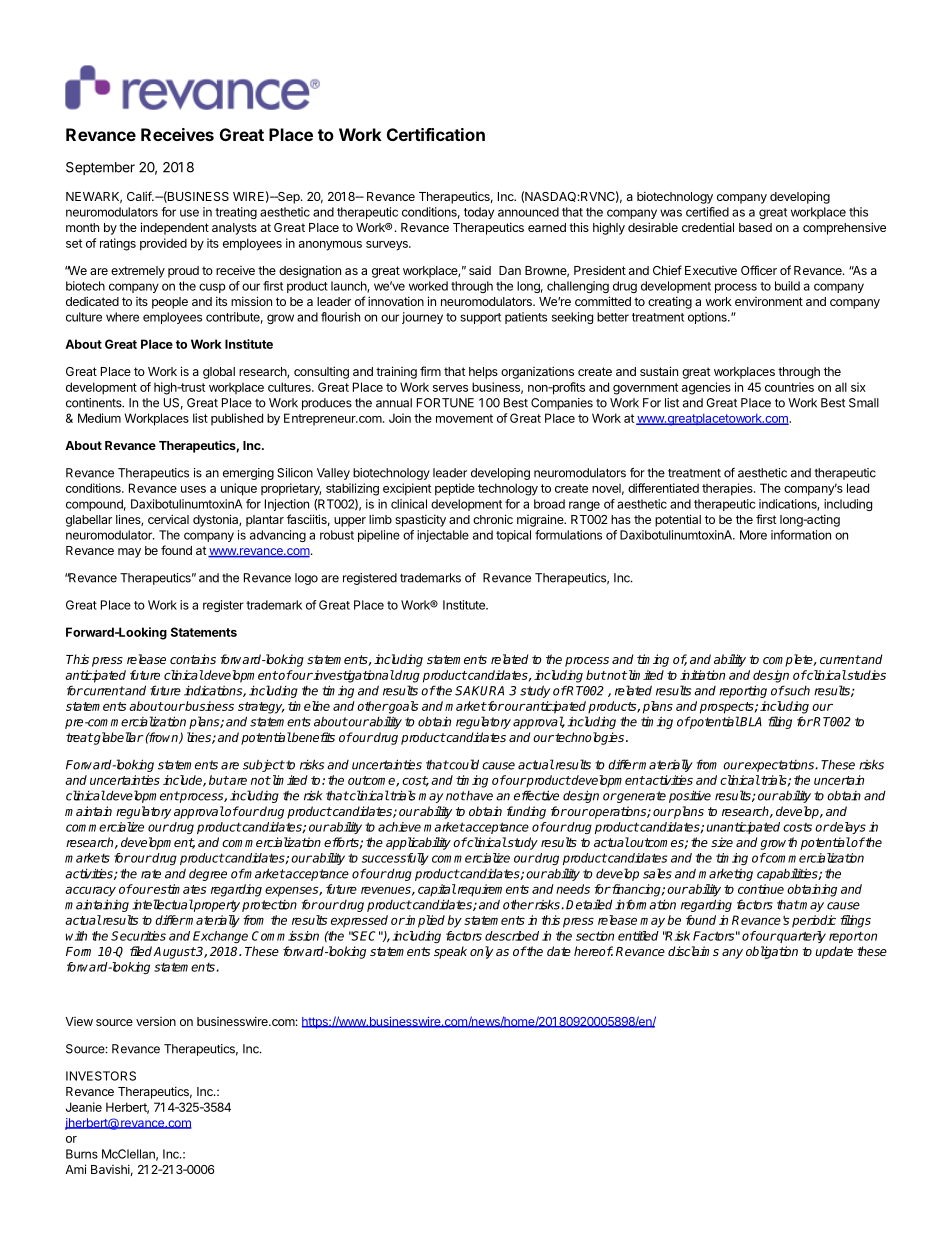 The width and height of the page is (952, 1233). What do you see at coordinates (761, 889) in the page?
I see `continue` at bounding box center [761, 889].
